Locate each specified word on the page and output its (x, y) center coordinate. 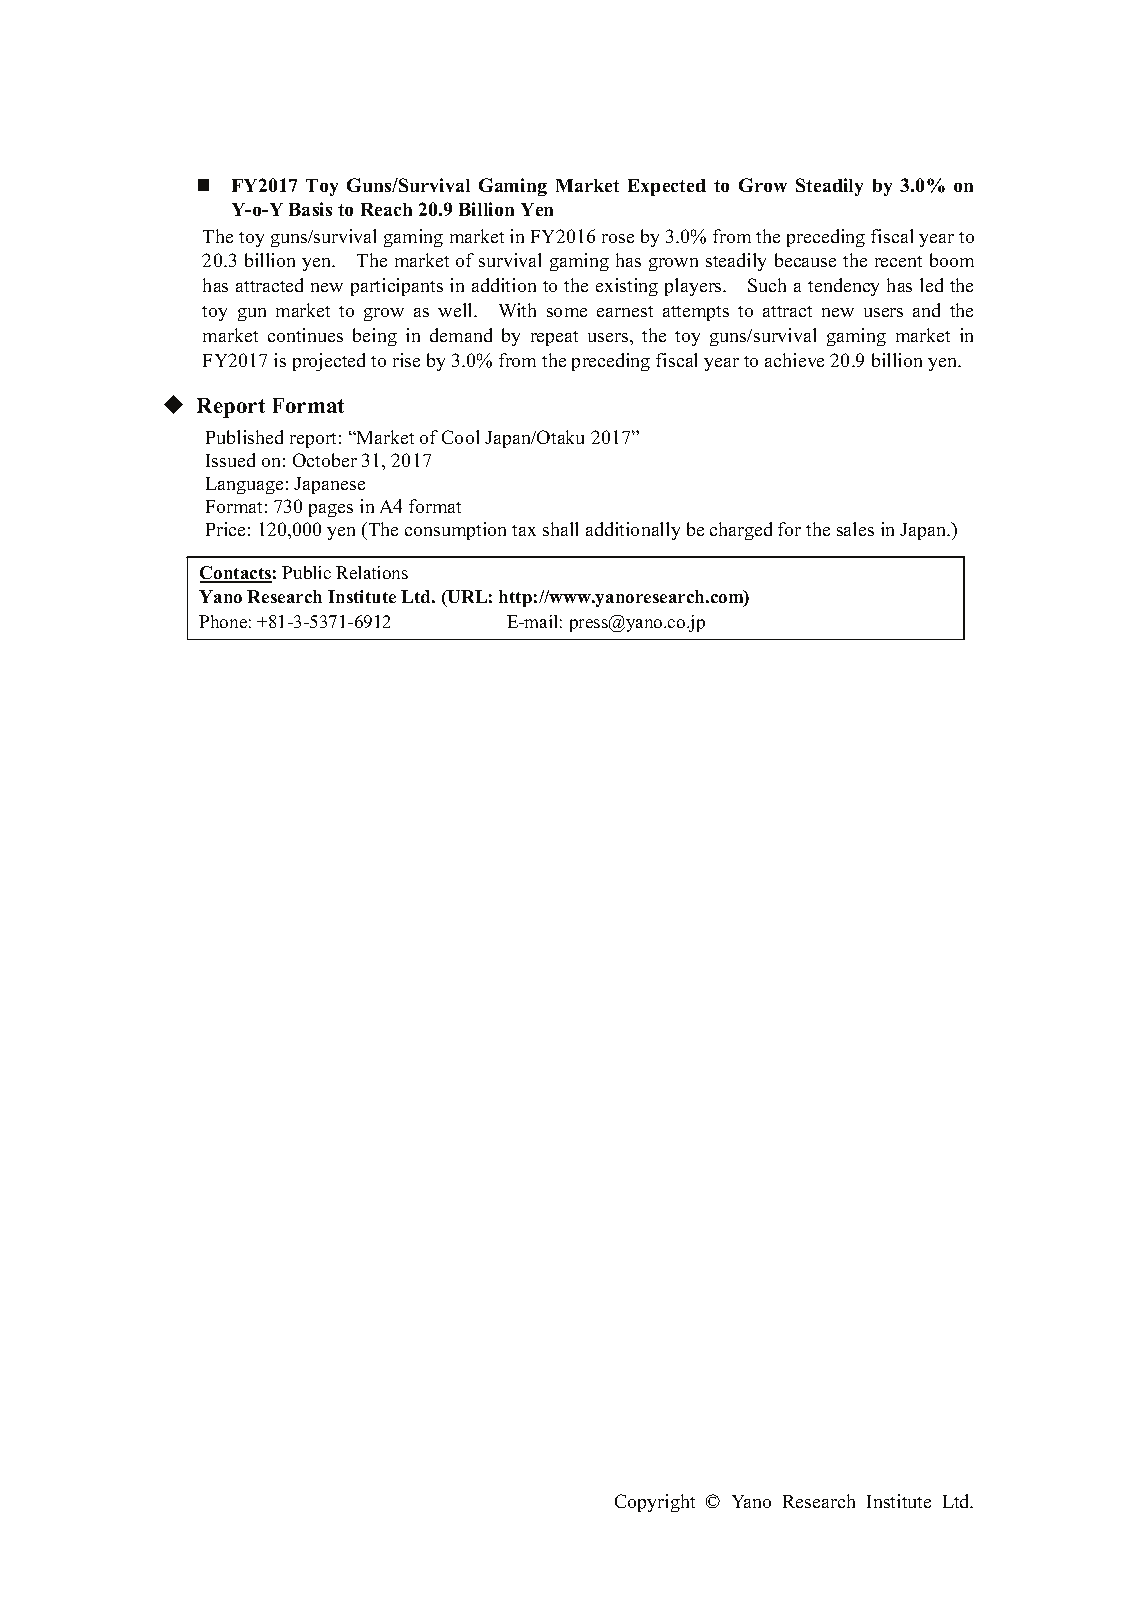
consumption (455, 531)
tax (524, 530)
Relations (372, 572)
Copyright (655, 1503)
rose (618, 238)
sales (855, 529)
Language (244, 485)
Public (306, 572)
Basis (310, 209)
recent (898, 261)
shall (560, 529)
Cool (460, 437)
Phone (223, 621)
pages (331, 510)
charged (741, 531)
